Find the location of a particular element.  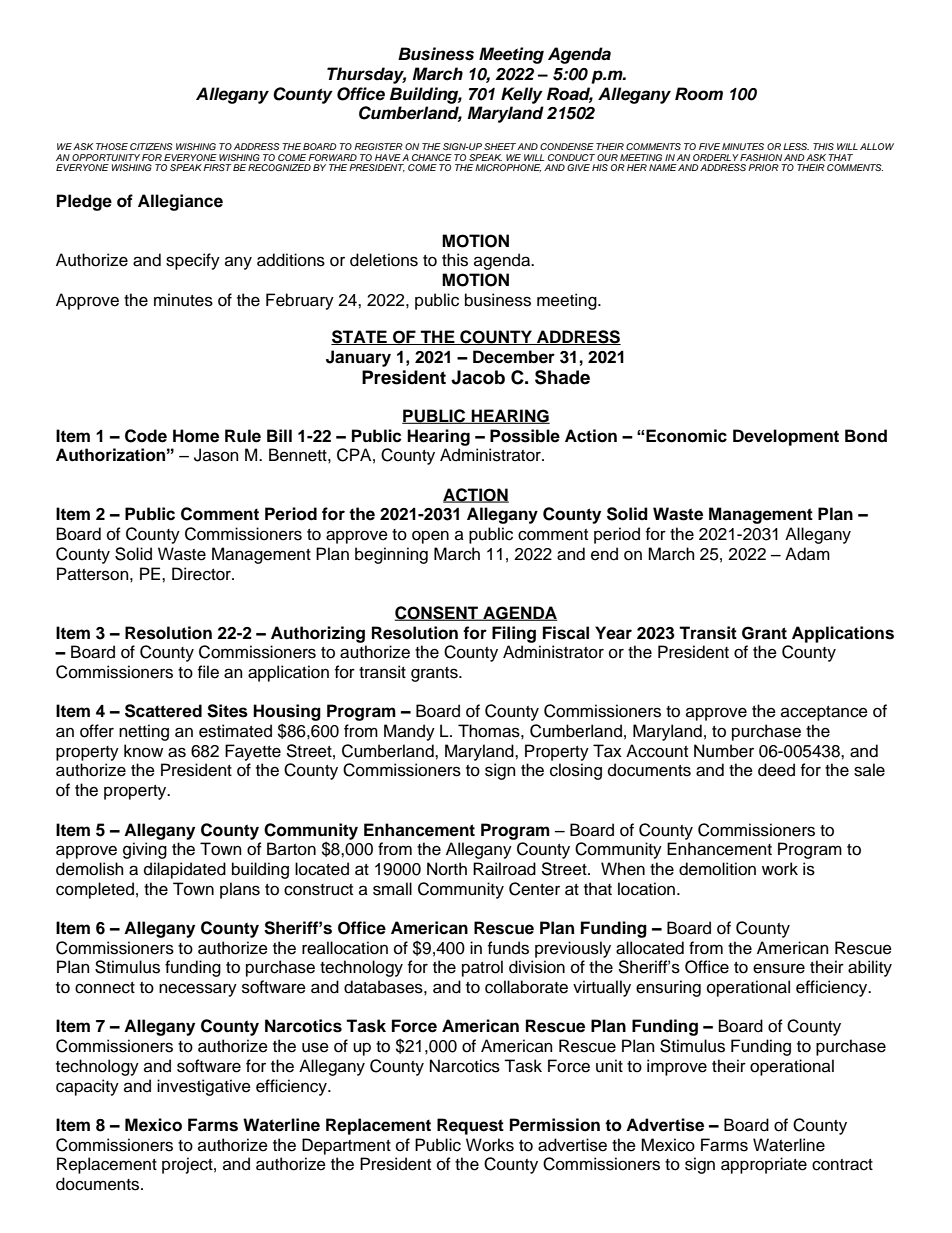

SHEET is located at coordinates (500, 146).
